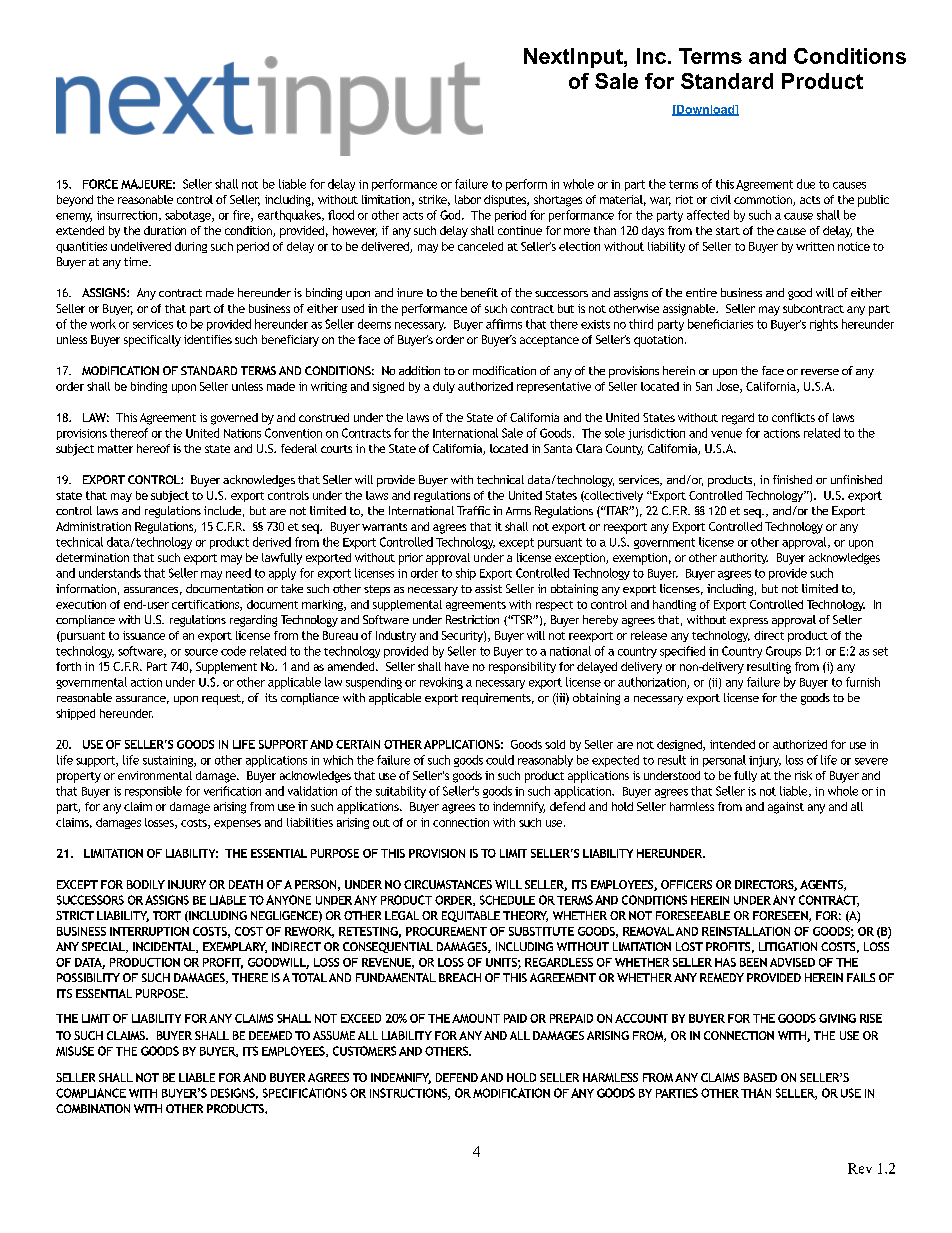 This screenshot has width=952, height=1233. What do you see at coordinates (468, 199) in the screenshot?
I see `labor` at bounding box center [468, 199].
